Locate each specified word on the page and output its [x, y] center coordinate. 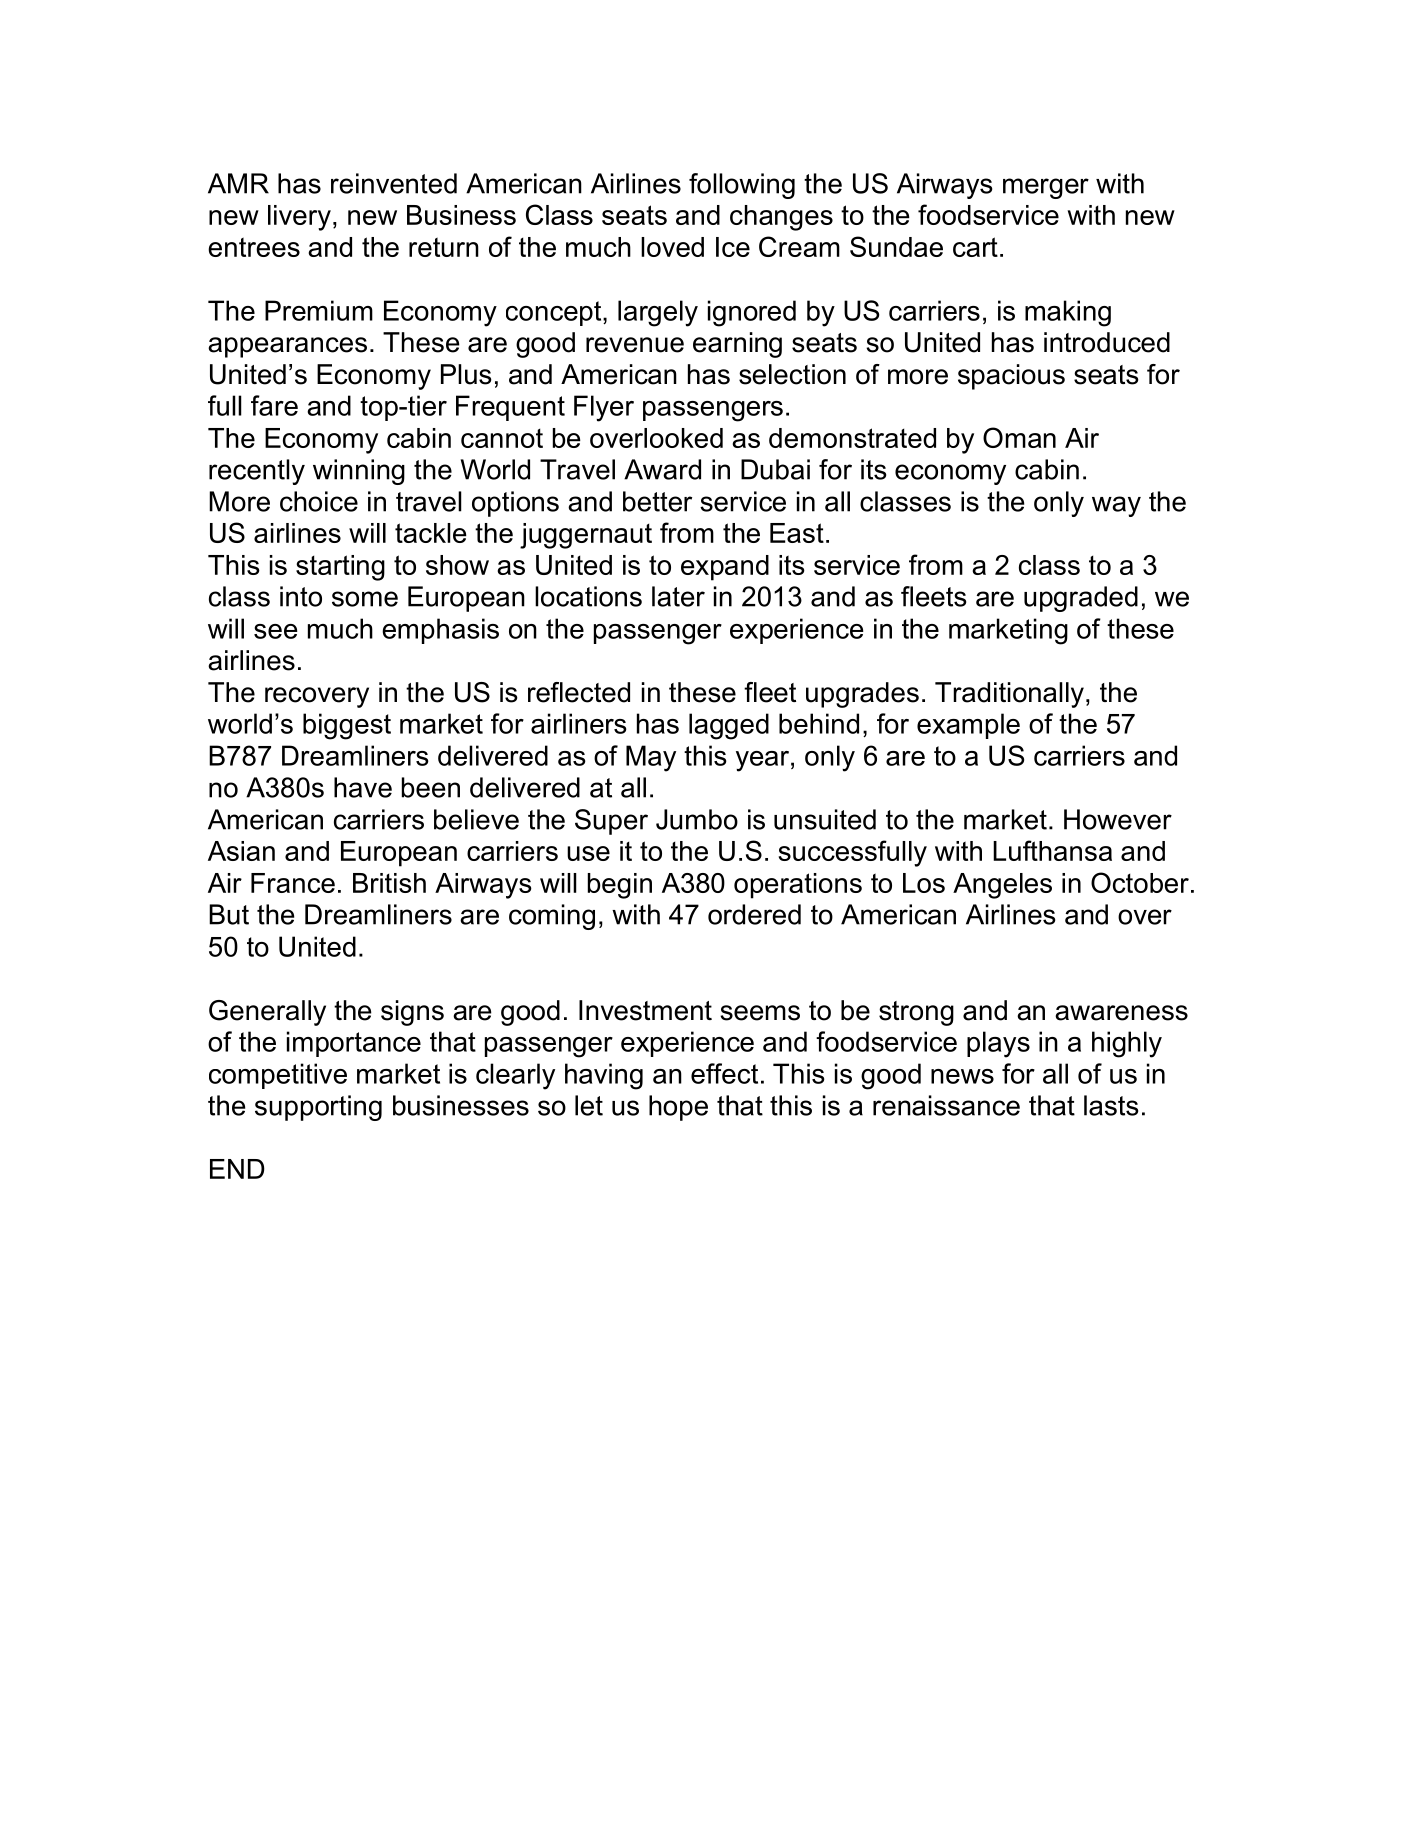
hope [678, 1108]
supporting [318, 1108]
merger [1046, 188]
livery [299, 218]
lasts [1111, 1105]
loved [672, 247]
